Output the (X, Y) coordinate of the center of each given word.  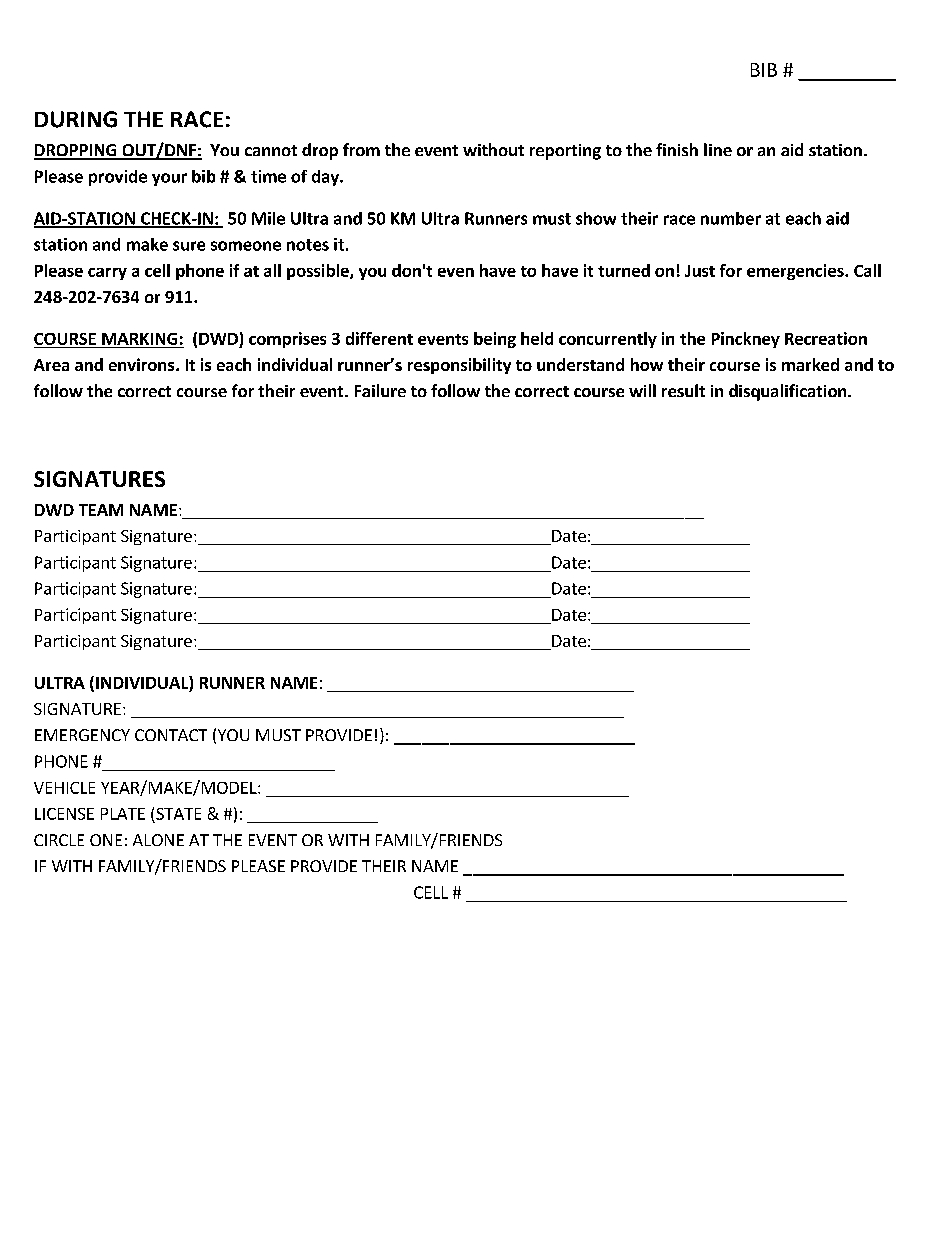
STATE (178, 814)
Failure (380, 390)
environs (143, 364)
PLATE (123, 814)
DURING (76, 119)
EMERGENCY (82, 735)
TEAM (101, 510)
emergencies (796, 272)
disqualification (789, 392)
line (718, 149)
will (642, 390)
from (361, 149)
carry (107, 274)
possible (319, 272)
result (683, 390)
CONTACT (171, 735)
